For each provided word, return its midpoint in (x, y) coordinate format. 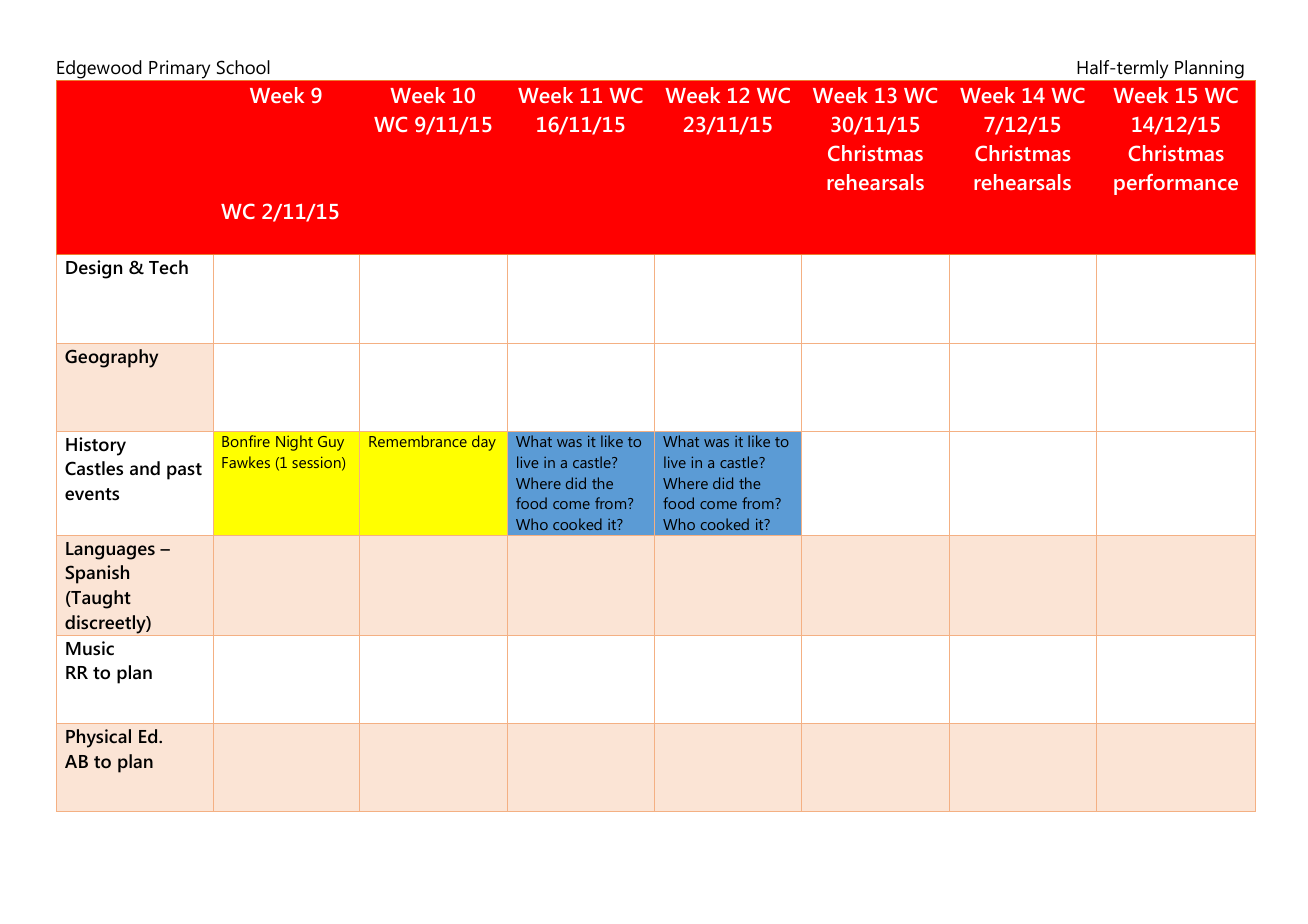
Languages (110, 551)
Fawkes (246, 462)
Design (94, 269)
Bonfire (246, 441)
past (184, 471)
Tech (168, 267)
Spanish (97, 574)
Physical (98, 738)
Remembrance (418, 441)
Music (90, 648)
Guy (331, 443)
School (243, 67)
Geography (111, 358)
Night (294, 443)
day (484, 443)
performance (1176, 184)
